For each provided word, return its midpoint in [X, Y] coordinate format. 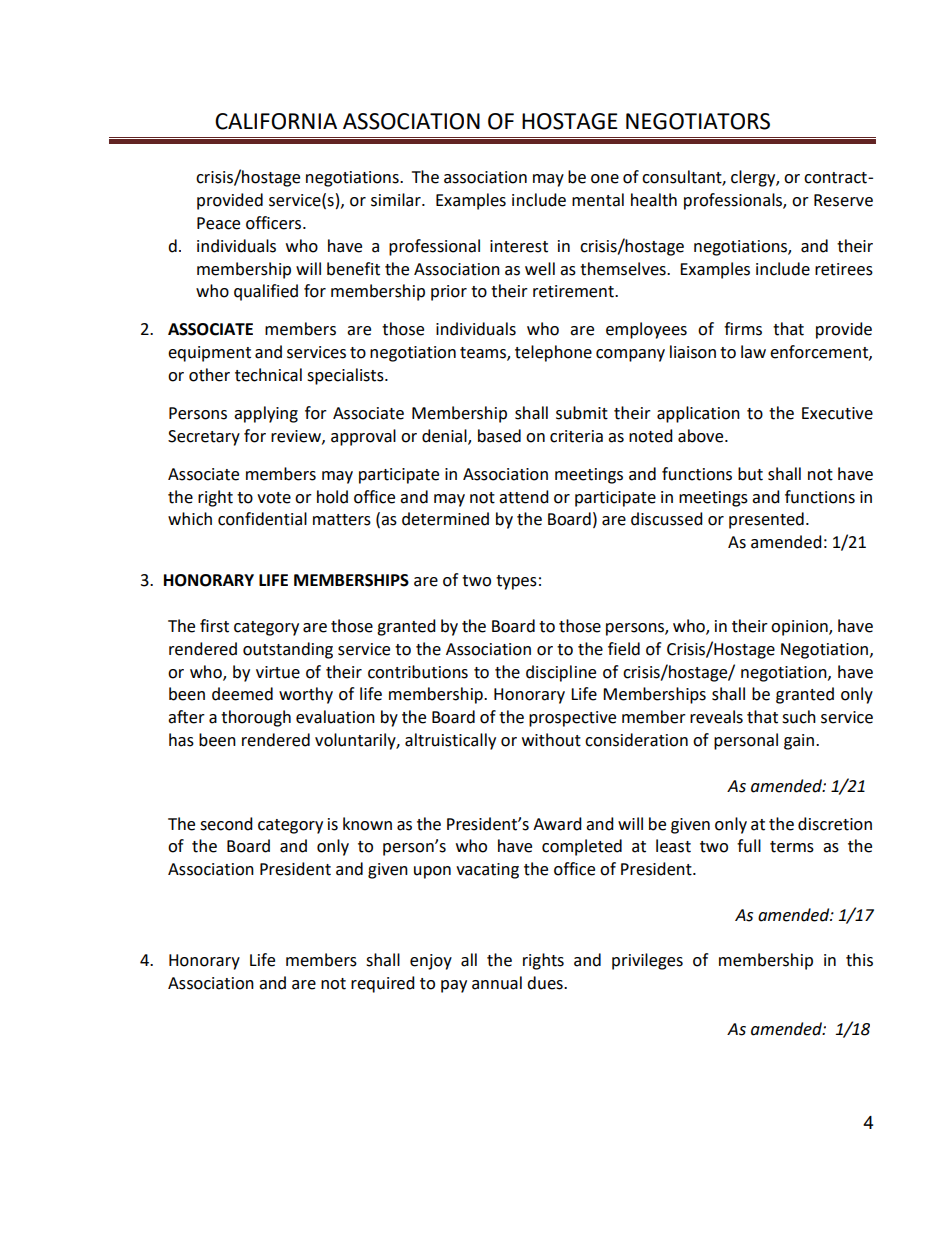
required [383, 984]
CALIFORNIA [276, 121]
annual [497, 983]
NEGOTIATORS [698, 121]
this [859, 960]
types [516, 582]
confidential [262, 519]
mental [598, 200]
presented [766, 520]
